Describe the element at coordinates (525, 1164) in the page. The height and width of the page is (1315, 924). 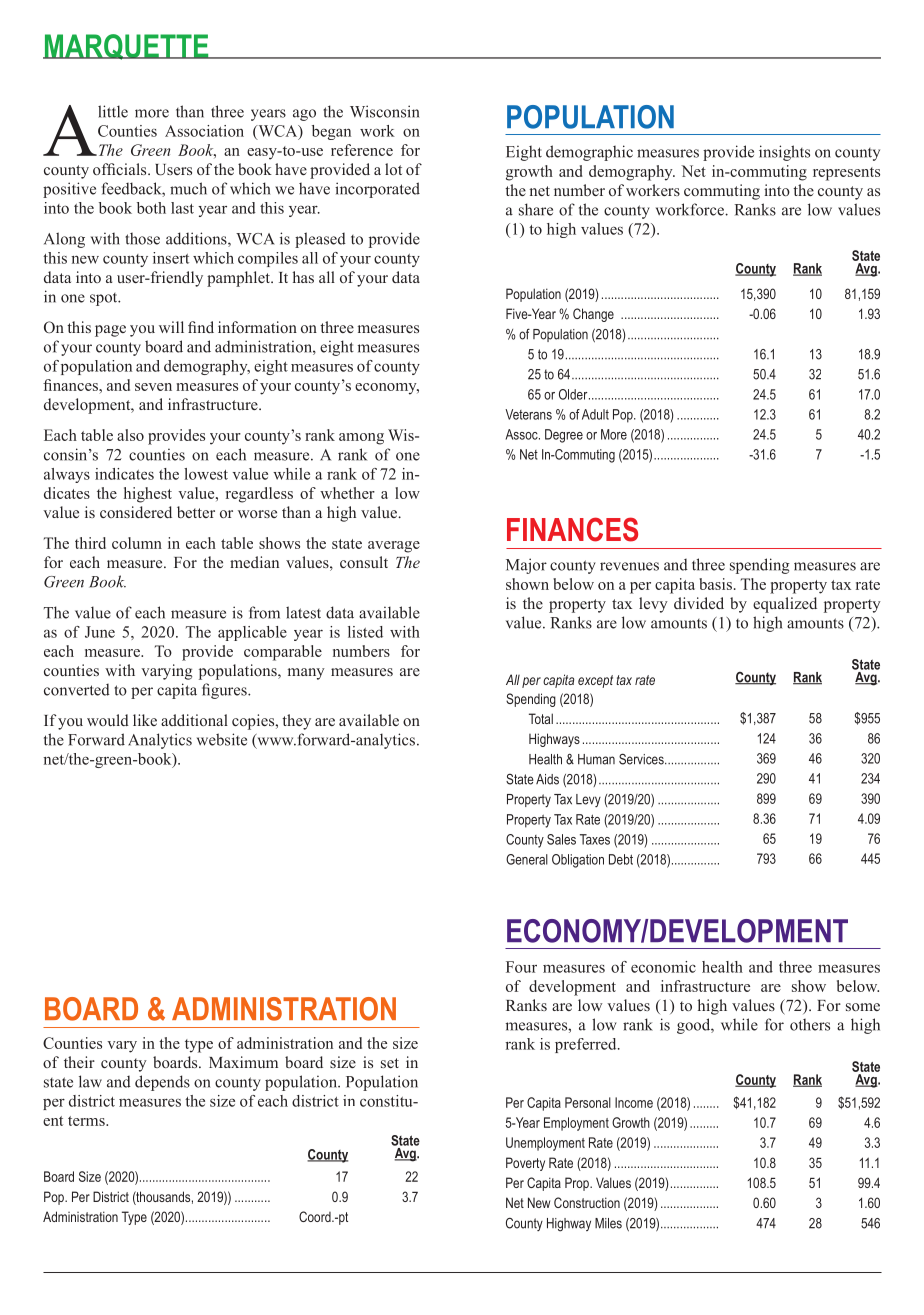
I see `Poverty` at that location.
